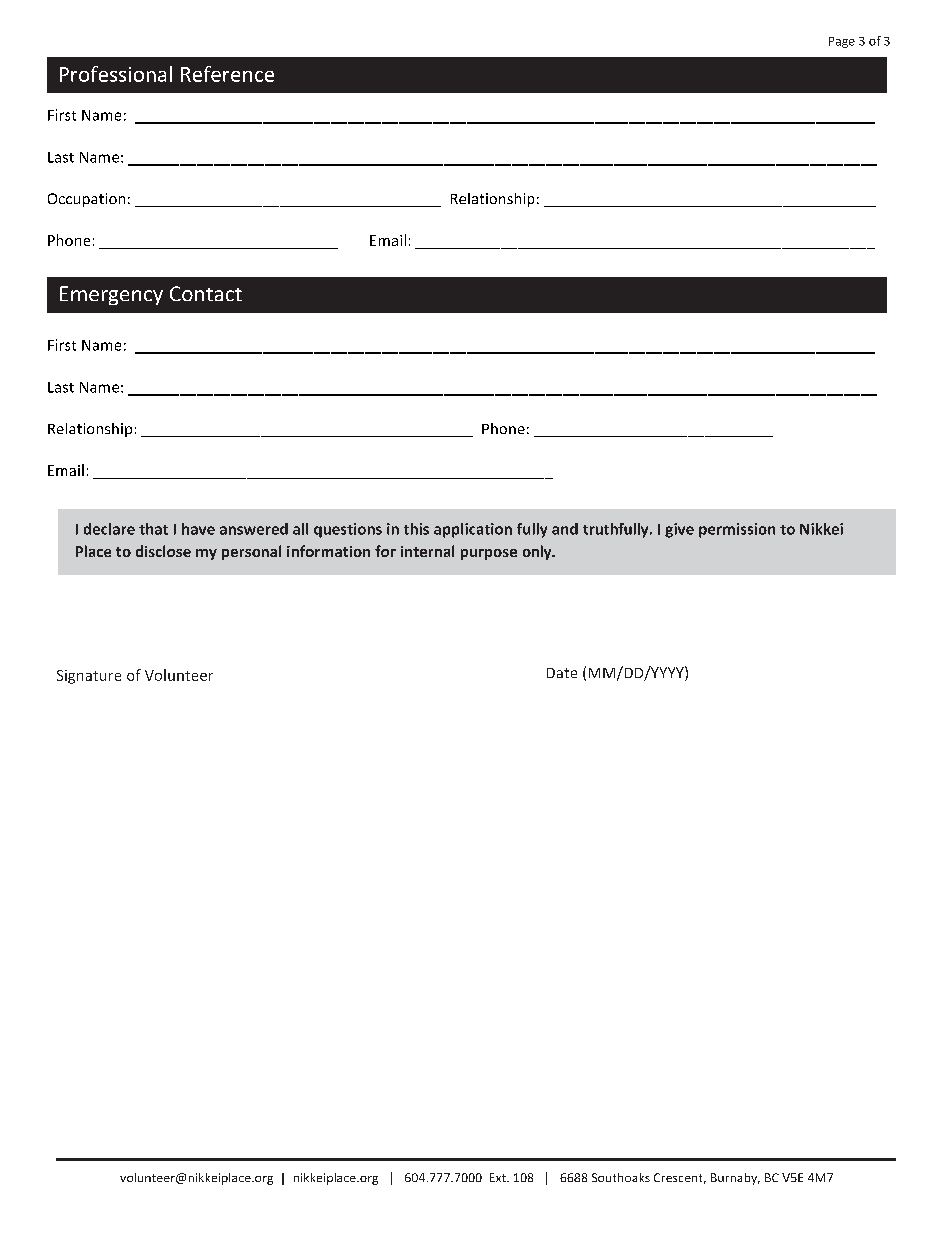 Image resolution: width=952 pixels, height=1233 pixels. I want to click on disclose, so click(163, 551).
